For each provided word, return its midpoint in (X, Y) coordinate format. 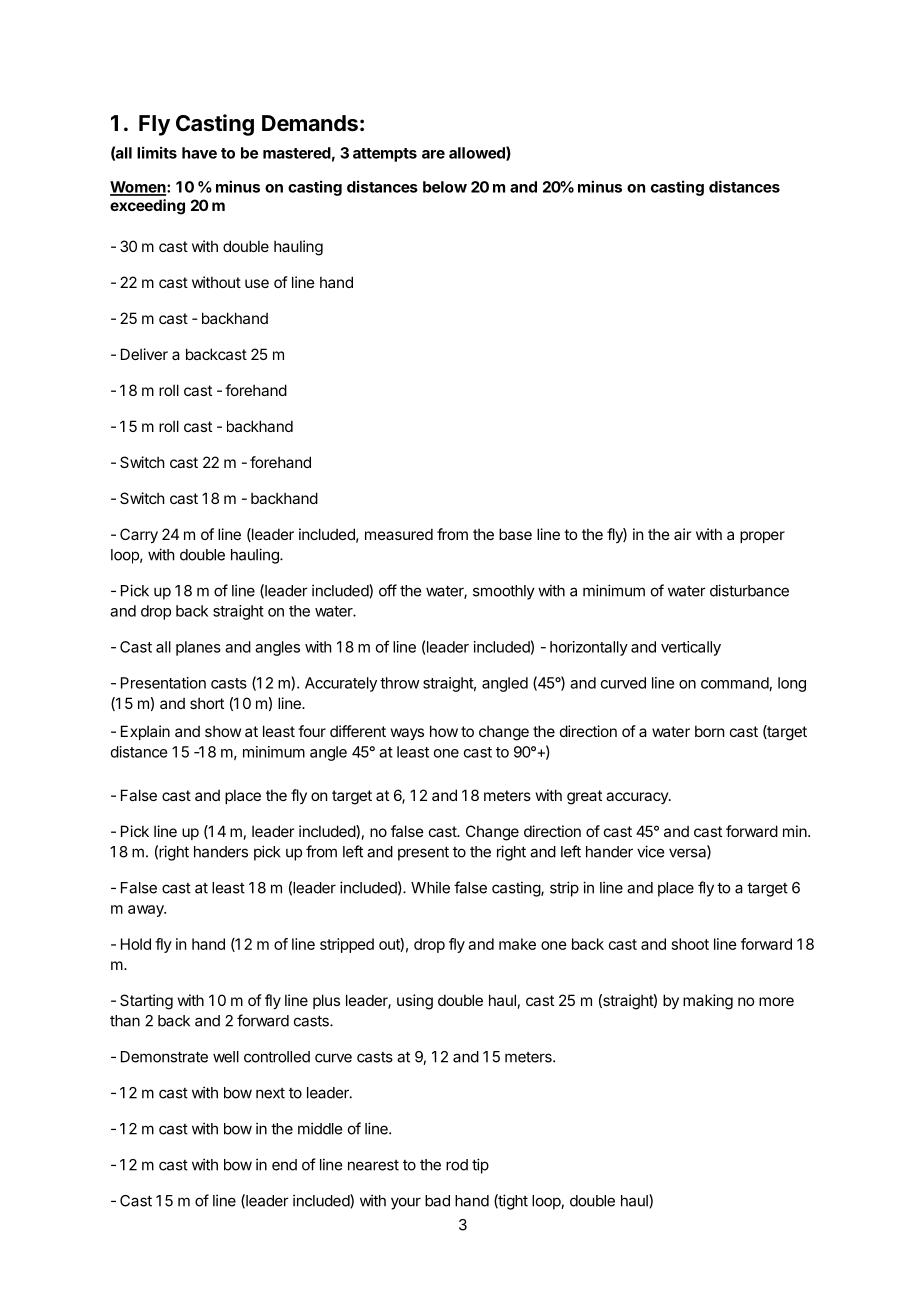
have (199, 153)
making (708, 1002)
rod (457, 1165)
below (445, 187)
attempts (385, 155)
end (284, 1165)
